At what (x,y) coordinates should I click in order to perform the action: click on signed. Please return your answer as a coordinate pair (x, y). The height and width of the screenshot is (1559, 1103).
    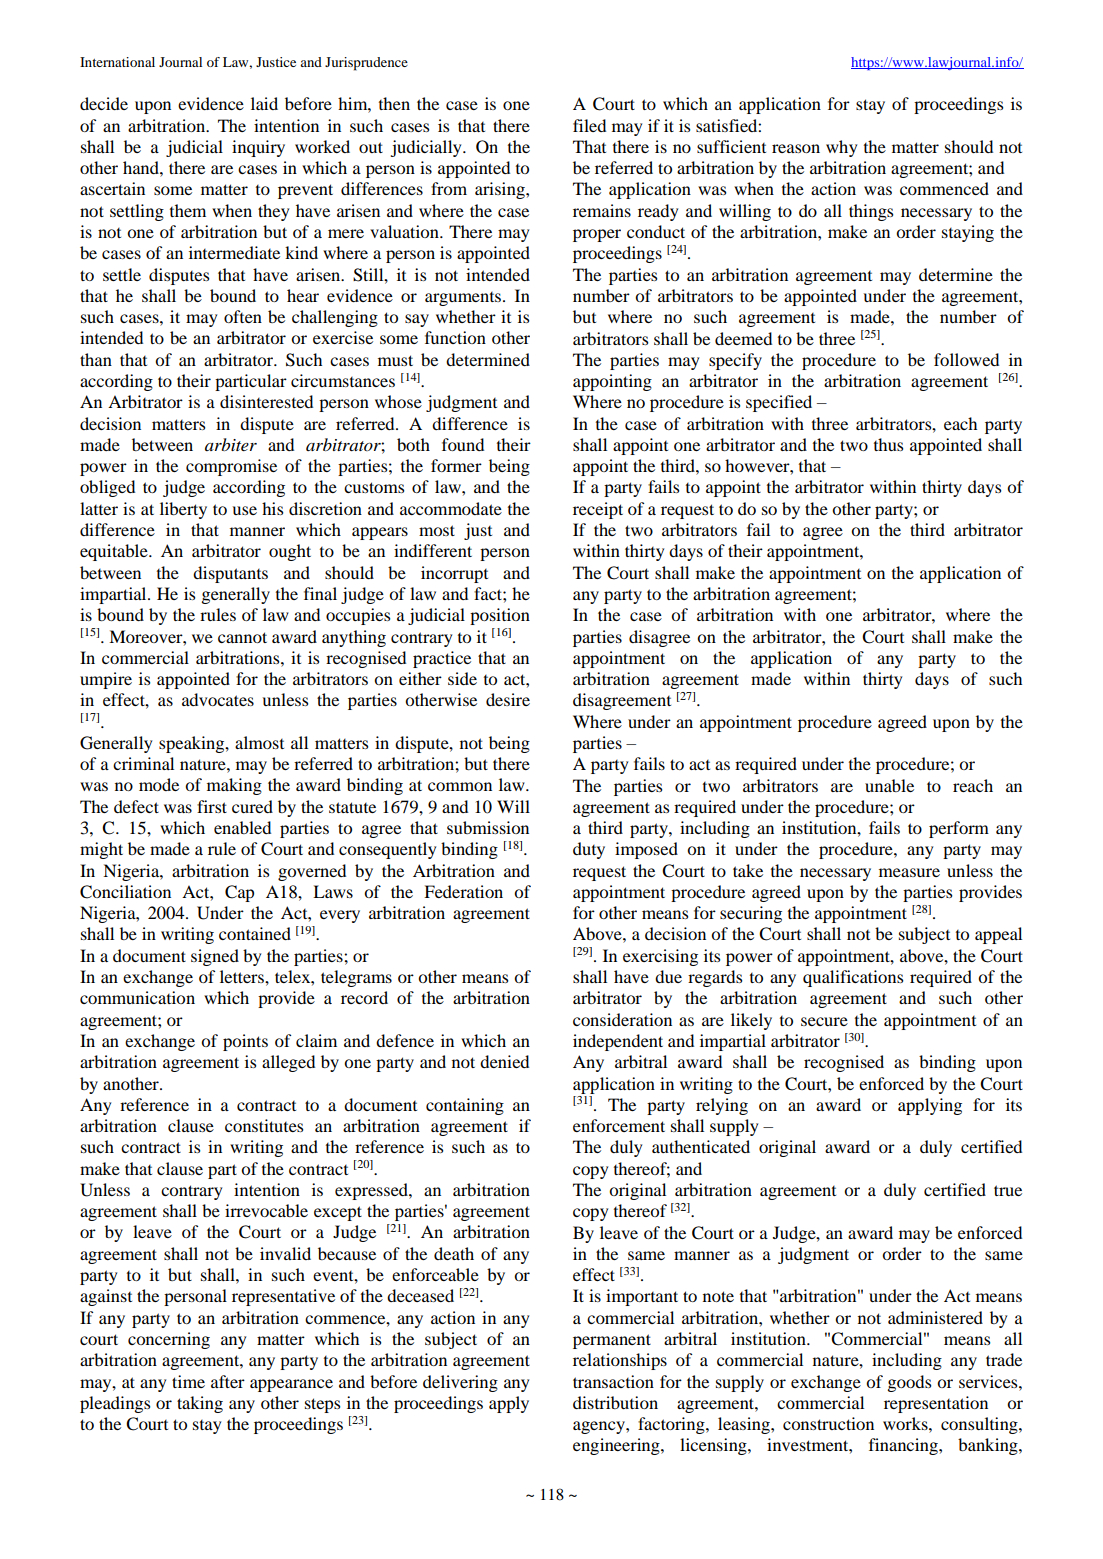
    Looking at the image, I should click on (215, 957).
